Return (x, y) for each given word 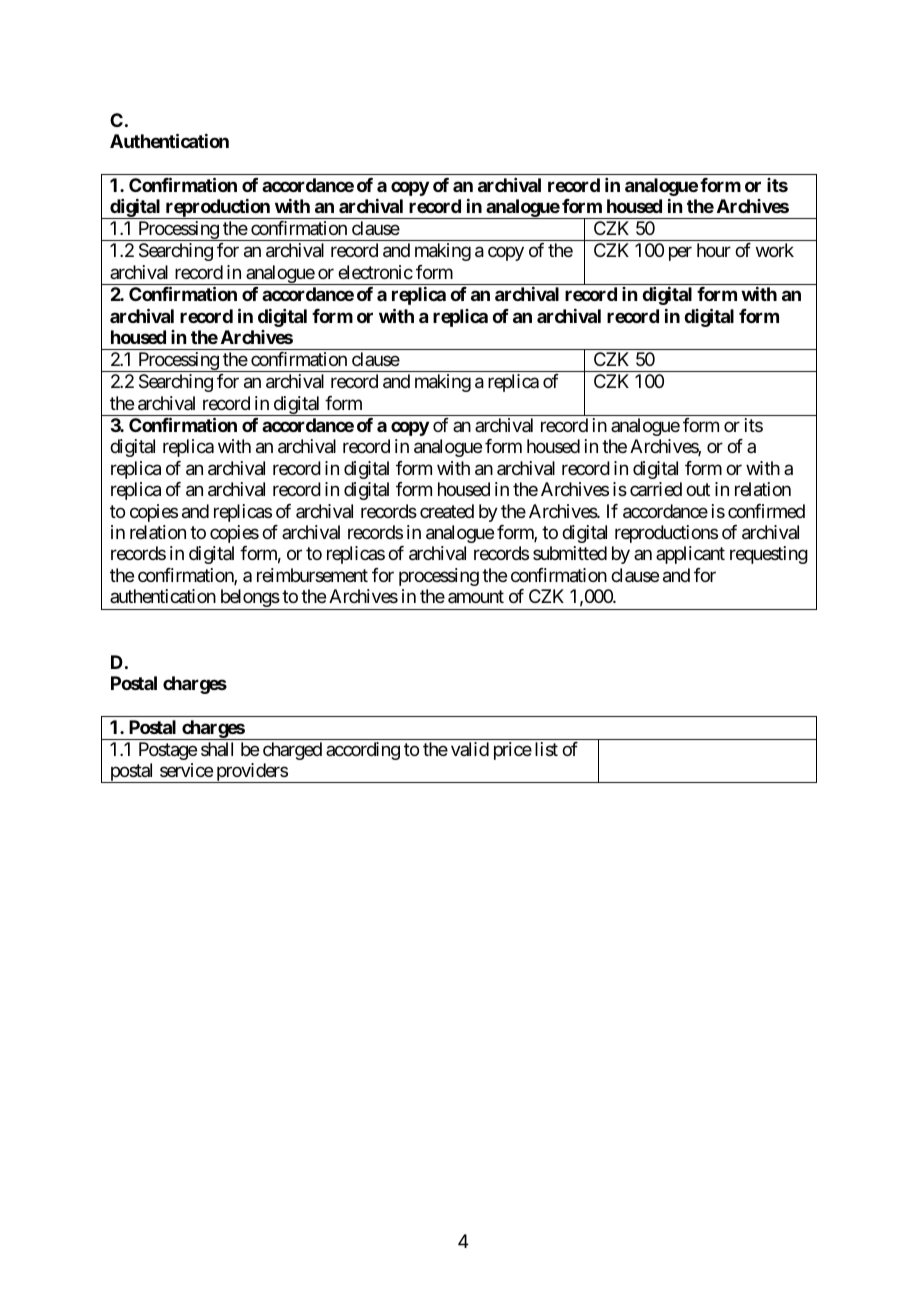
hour (714, 250)
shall (217, 749)
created (447, 511)
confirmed (766, 511)
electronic (375, 272)
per (680, 254)
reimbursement (312, 575)
